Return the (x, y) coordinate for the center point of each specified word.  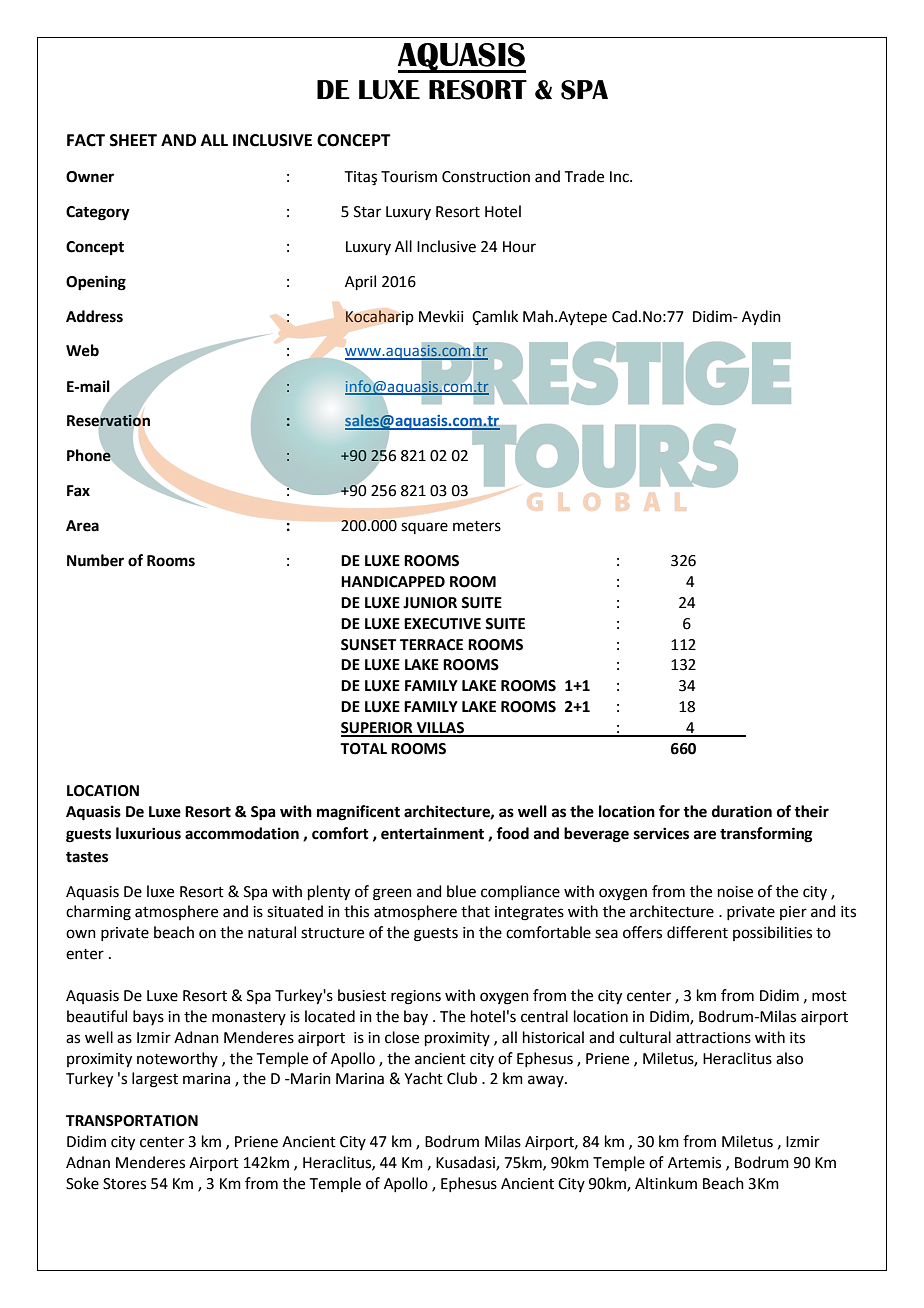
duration (742, 811)
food (512, 833)
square (424, 528)
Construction (486, 177)
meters (477, 526)
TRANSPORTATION (132, 1121)
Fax (78, 491)
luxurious (148, 833)
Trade (584, 176)
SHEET (133, 140)
